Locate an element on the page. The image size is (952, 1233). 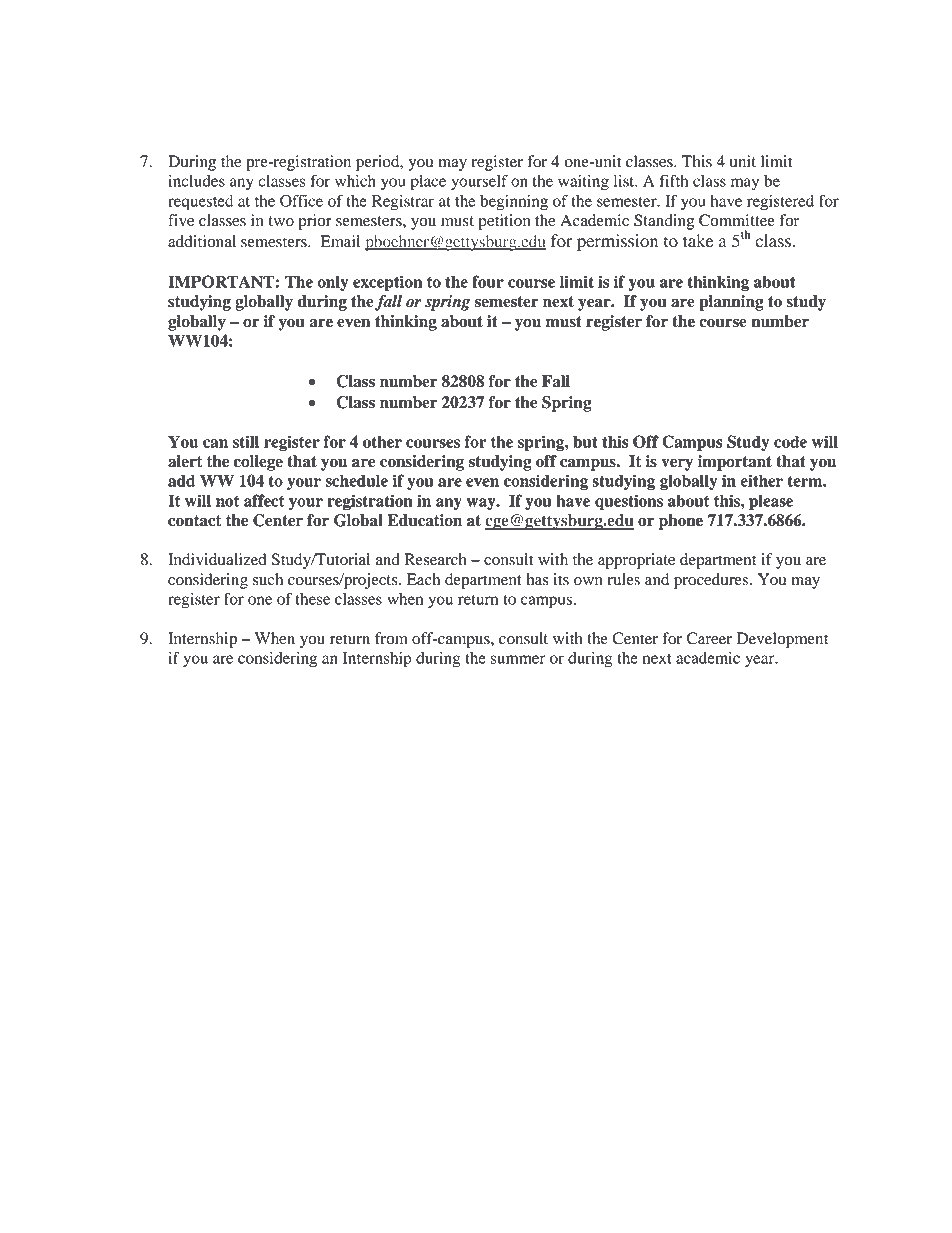
four is located at coordinates (488, 281).
